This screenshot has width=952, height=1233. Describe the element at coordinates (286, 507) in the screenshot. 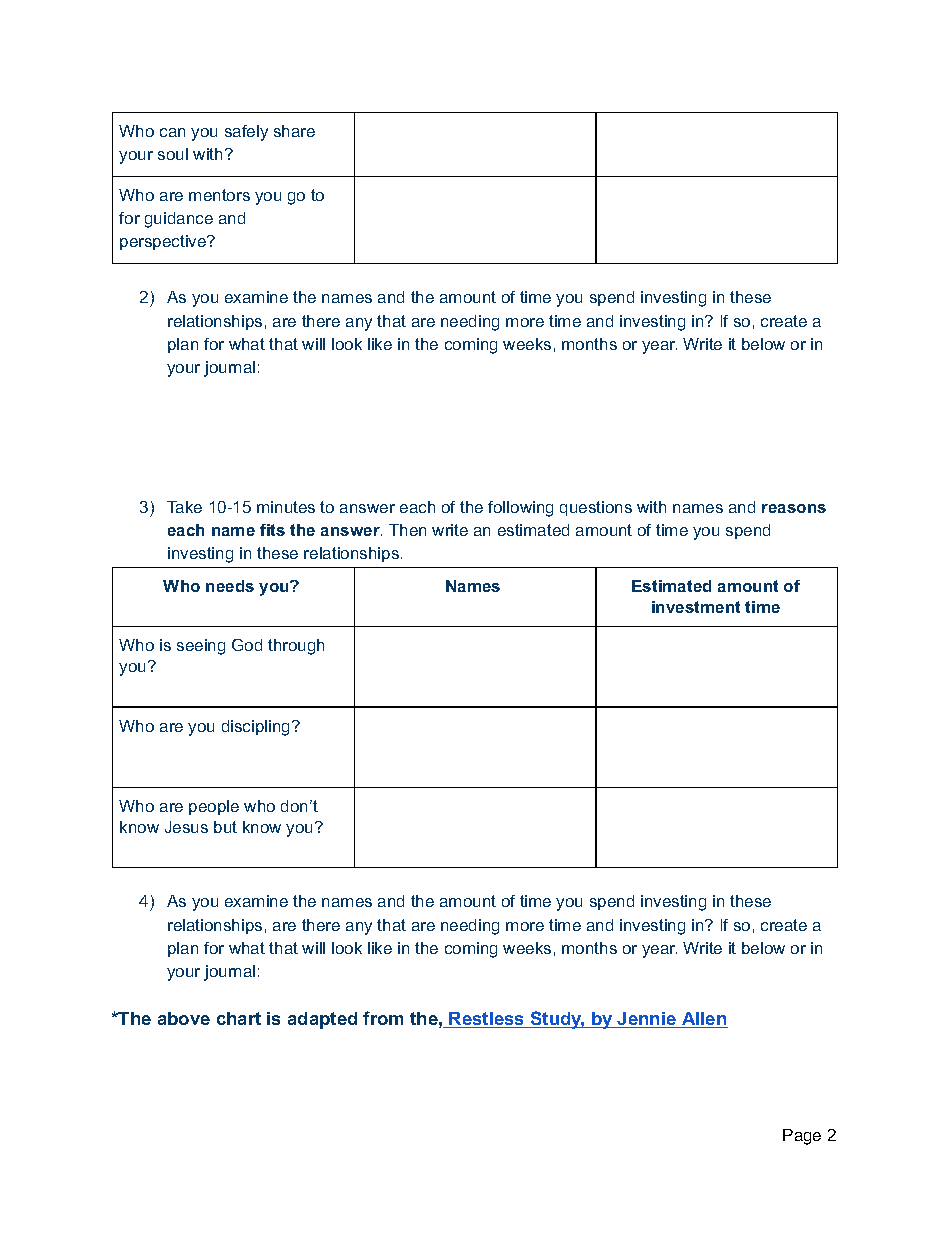

I see `minutes` at that location.
